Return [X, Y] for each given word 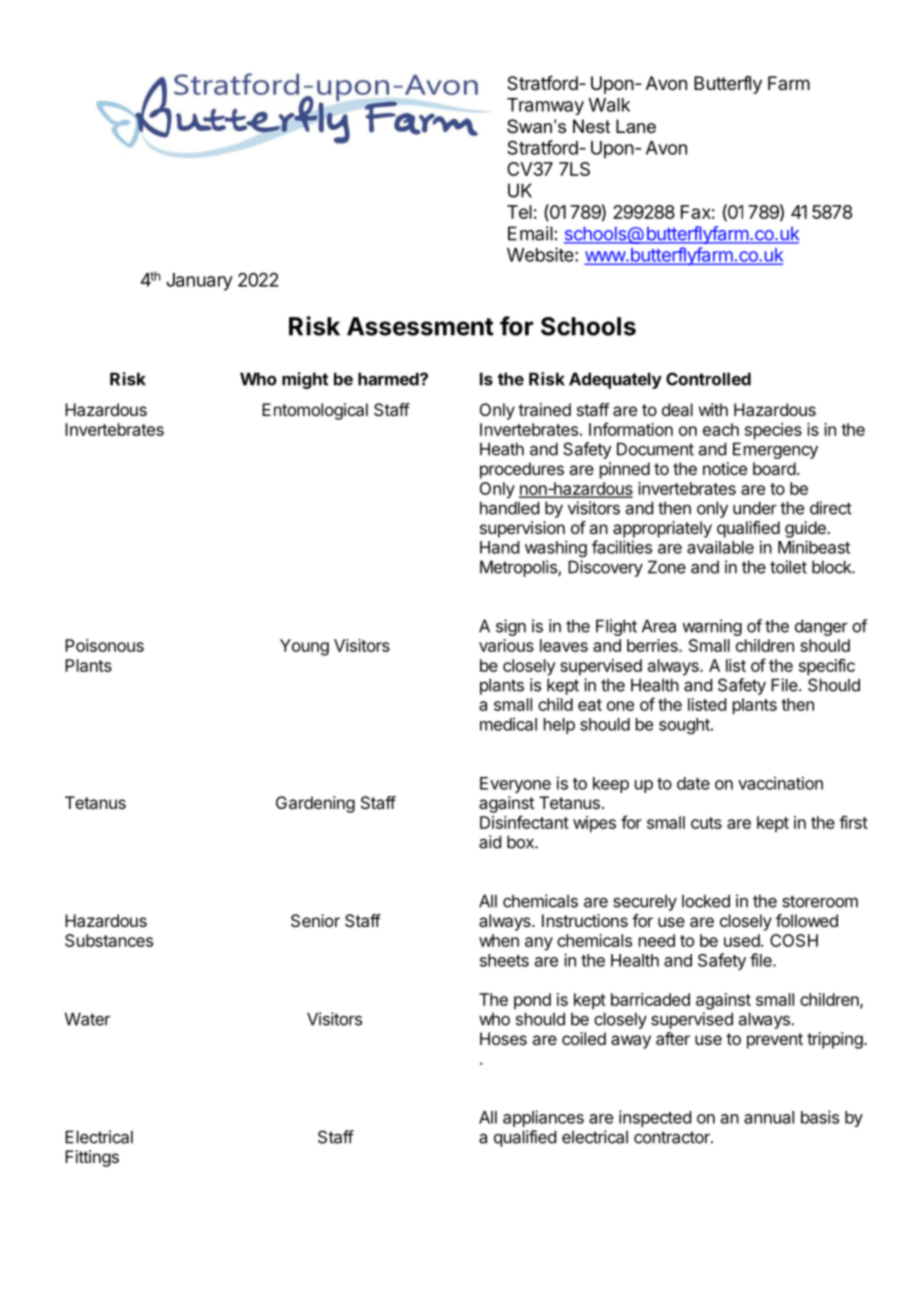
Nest [591, 126]
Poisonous [104, 645]
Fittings [92, 1158]
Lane [636, 126]
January [199, 282]
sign [511, 627]
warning [712, 627]
